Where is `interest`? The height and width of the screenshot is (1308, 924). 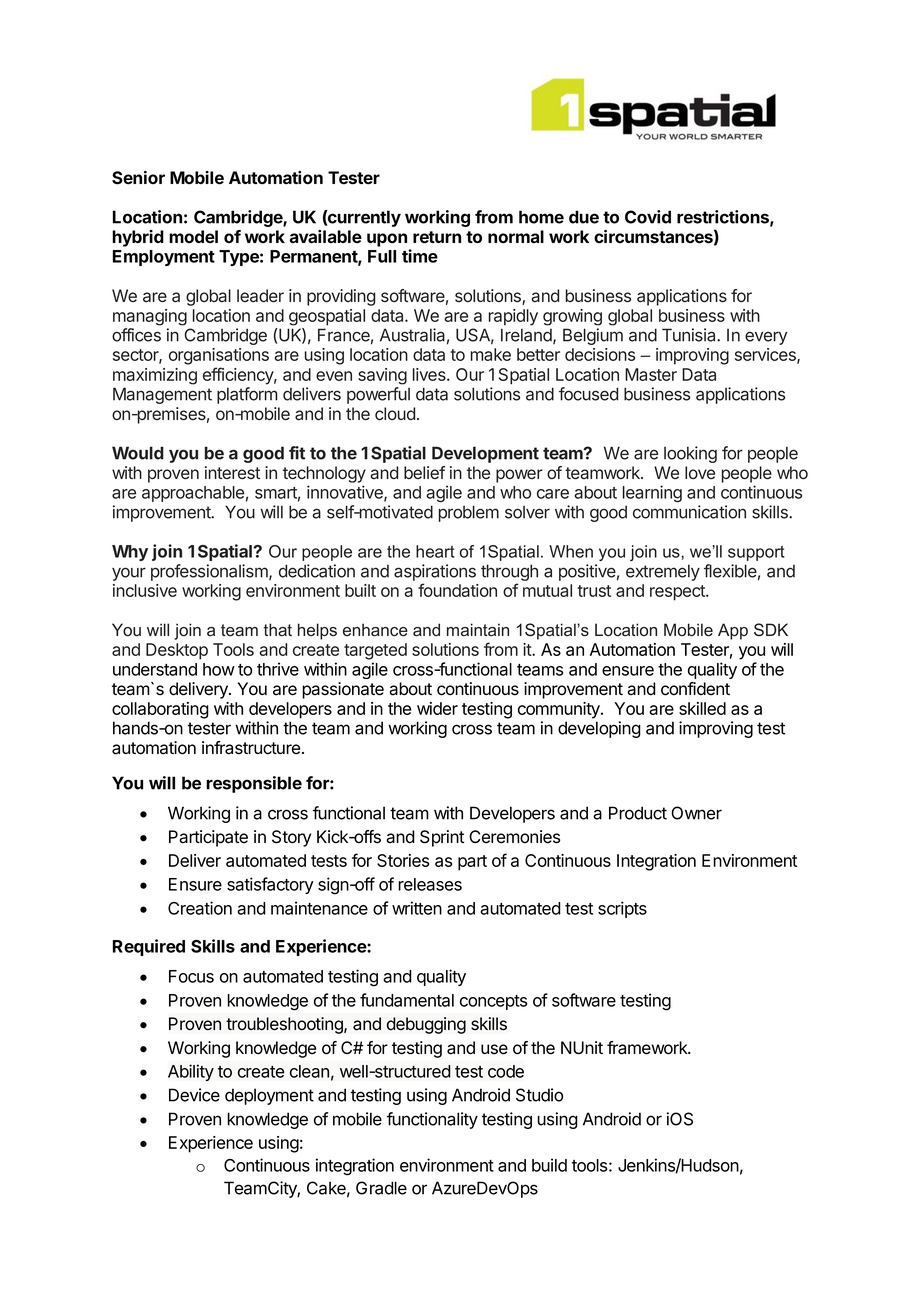 interest is located at coordinates (232, 472).
